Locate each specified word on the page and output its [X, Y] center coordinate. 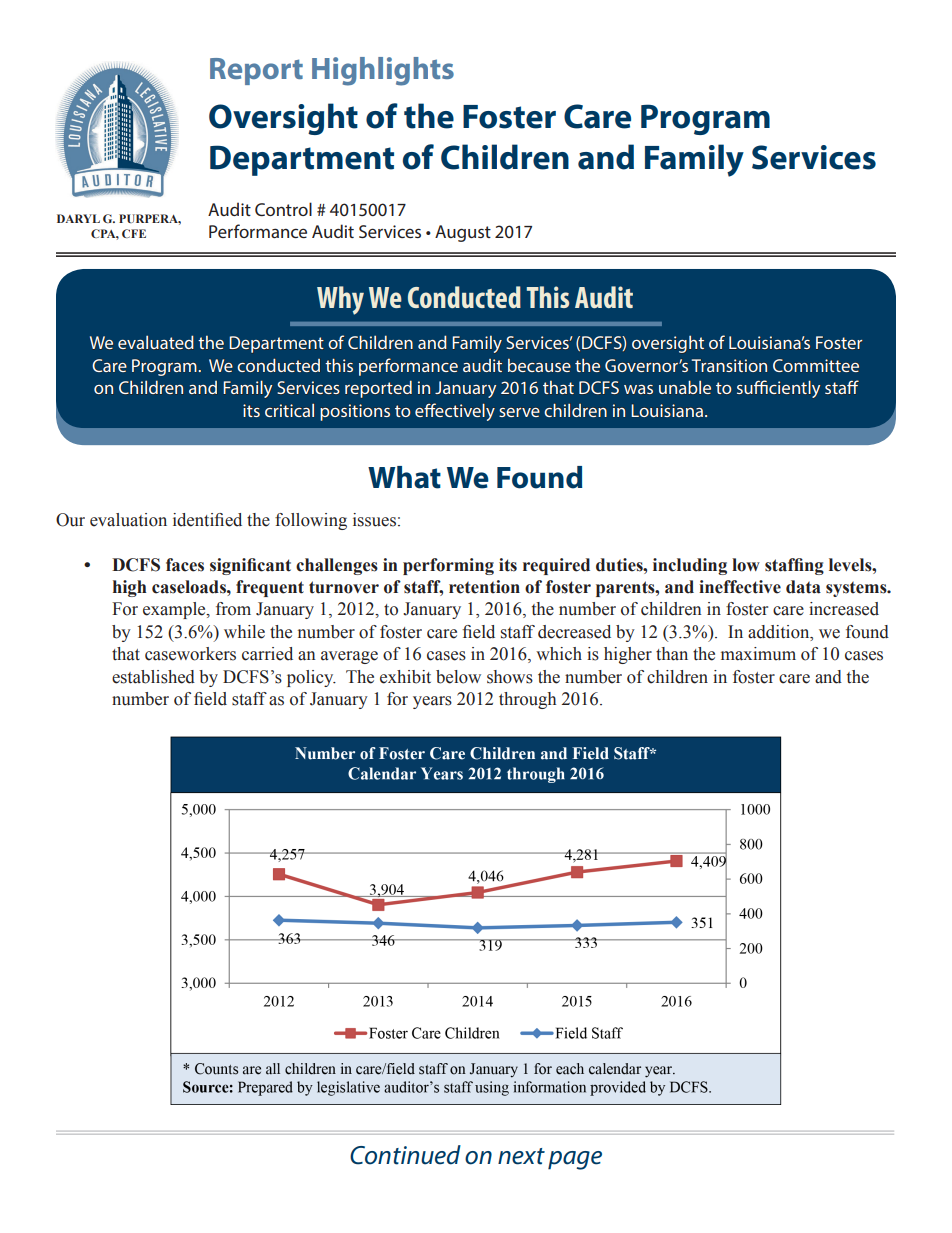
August [463, 233]
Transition [729, 365]
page [575, 1160]
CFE [134, 233]
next [521, 1156]
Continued [405, 1155]
